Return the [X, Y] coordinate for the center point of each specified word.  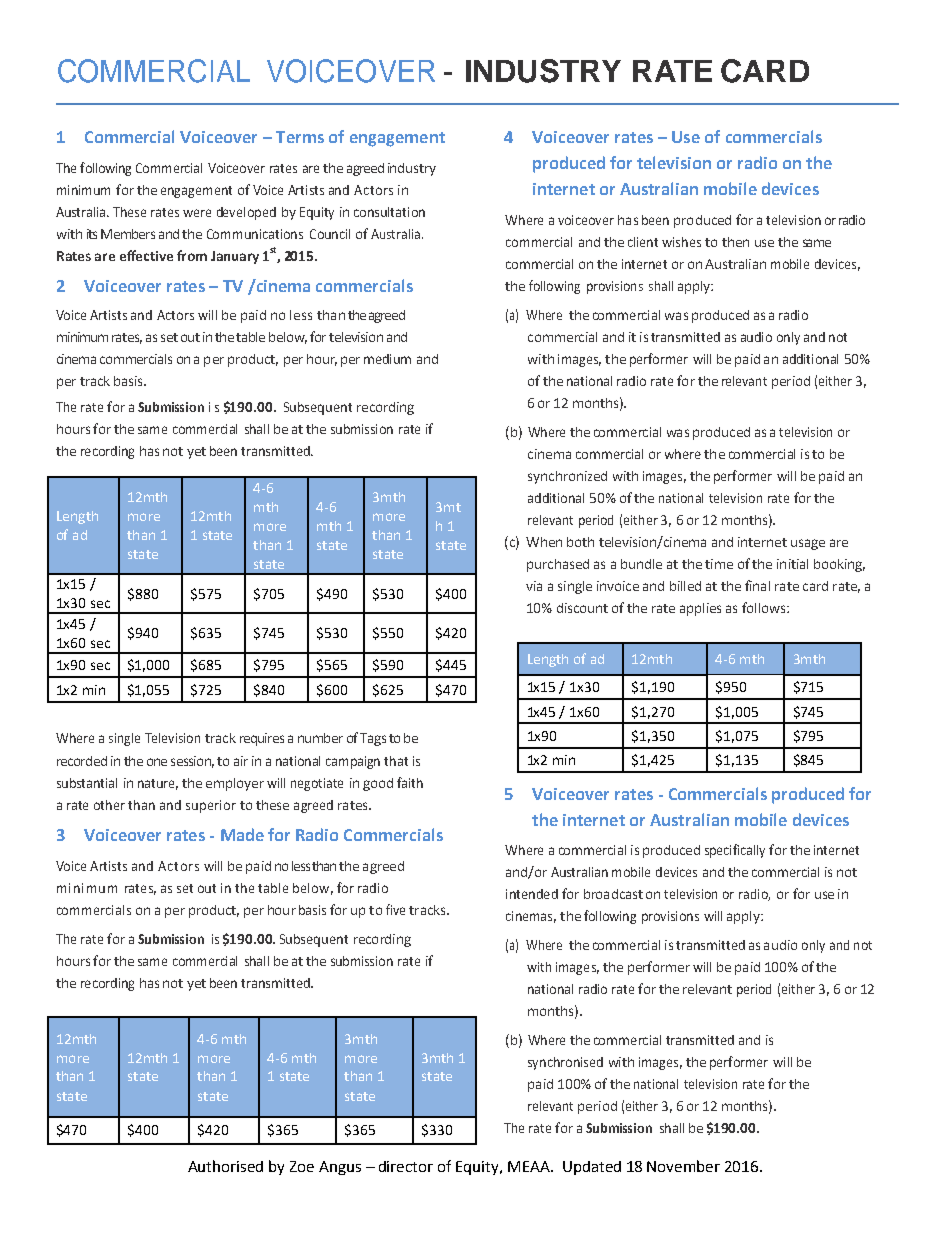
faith [410, 782]
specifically [735, 851]
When [544, 542]
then [735, 242]
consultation [389, 212]
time [719, 564]
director [406, 1166]
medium [387, 359]
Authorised [225, 1166]
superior [211, 806]
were [197, 213]
